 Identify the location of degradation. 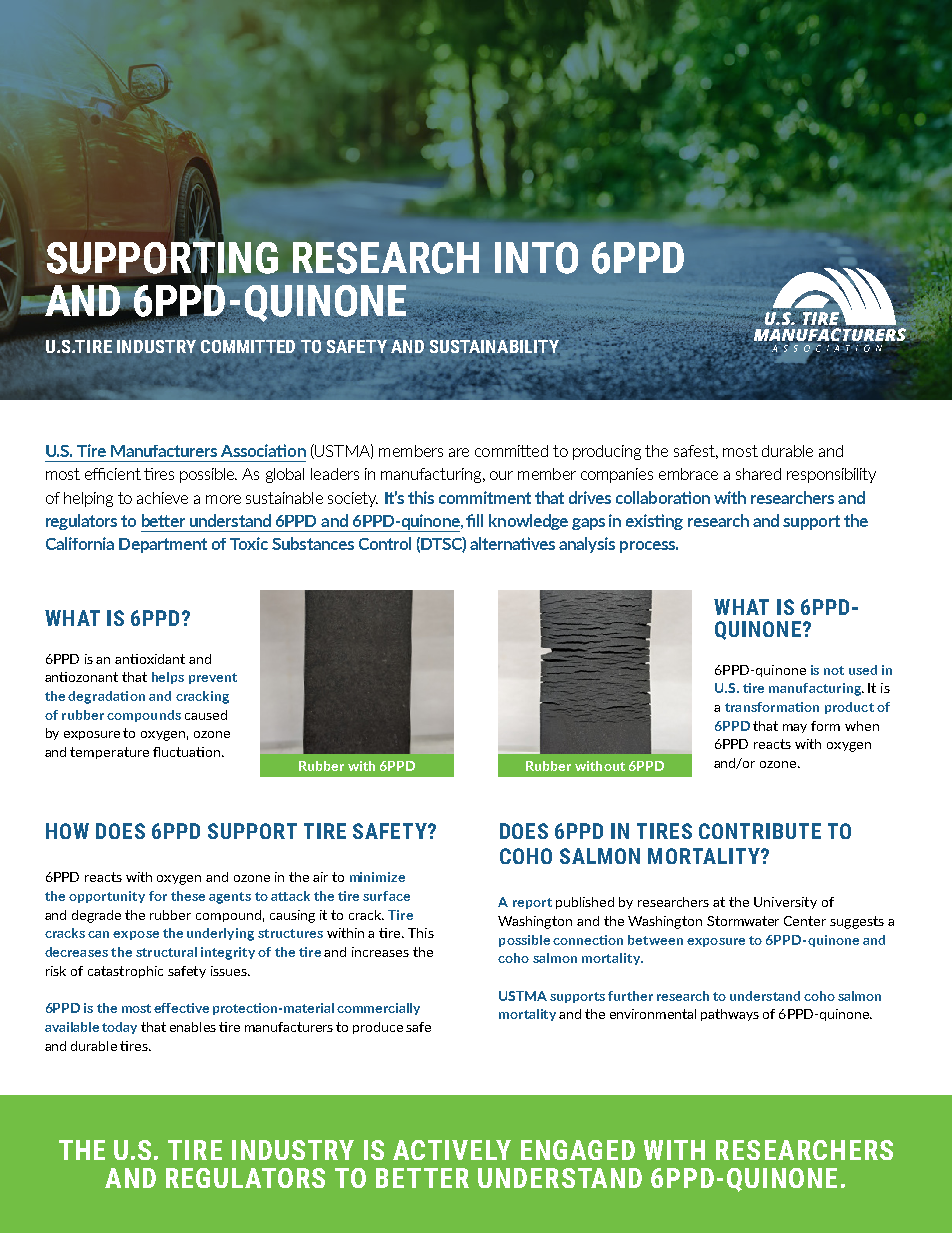
(106, 697).
